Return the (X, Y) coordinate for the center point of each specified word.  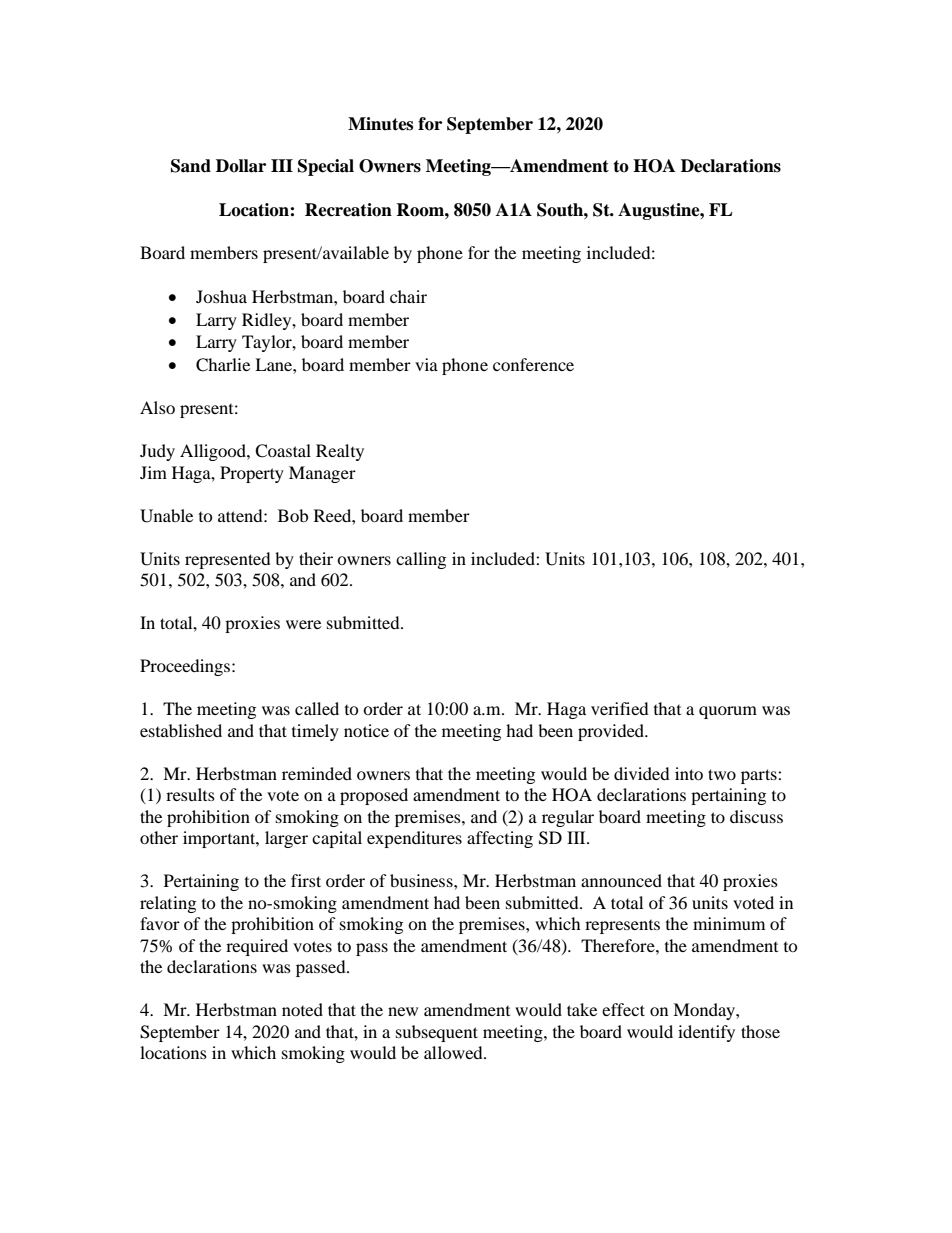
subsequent (437, 1033)
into (689, 773)
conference (533, 364)
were (303, 624)
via (426, 364)
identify (706, 1033)
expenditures (414, 839)
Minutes (380, 124)
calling (421, 560)
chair (408, 296)
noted (302, 1009)
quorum (728, 712)
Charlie (223, 365)
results (190, 794)
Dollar (241, 166)
